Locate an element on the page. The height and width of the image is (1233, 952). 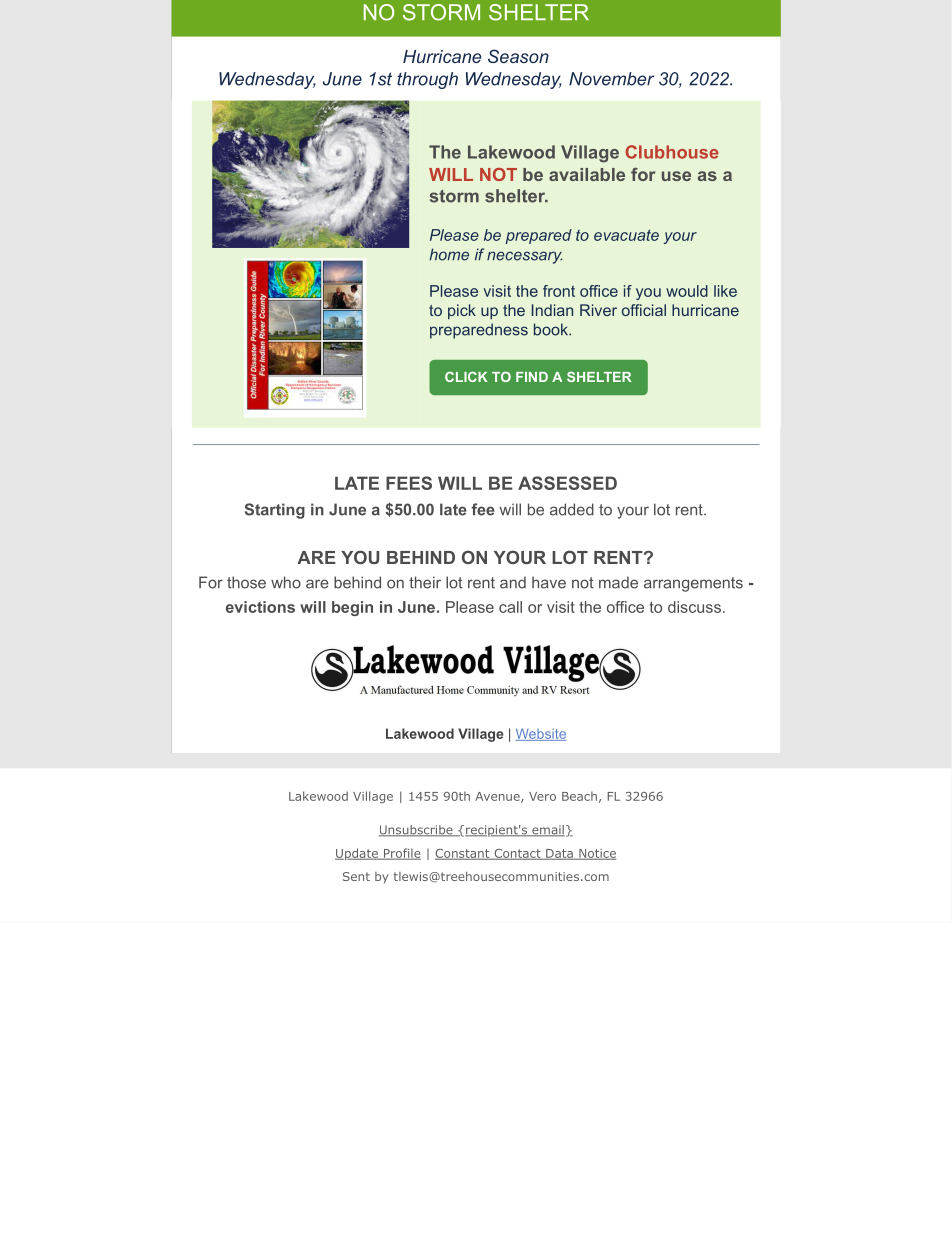
Update is located at coordinates (357, 854).
